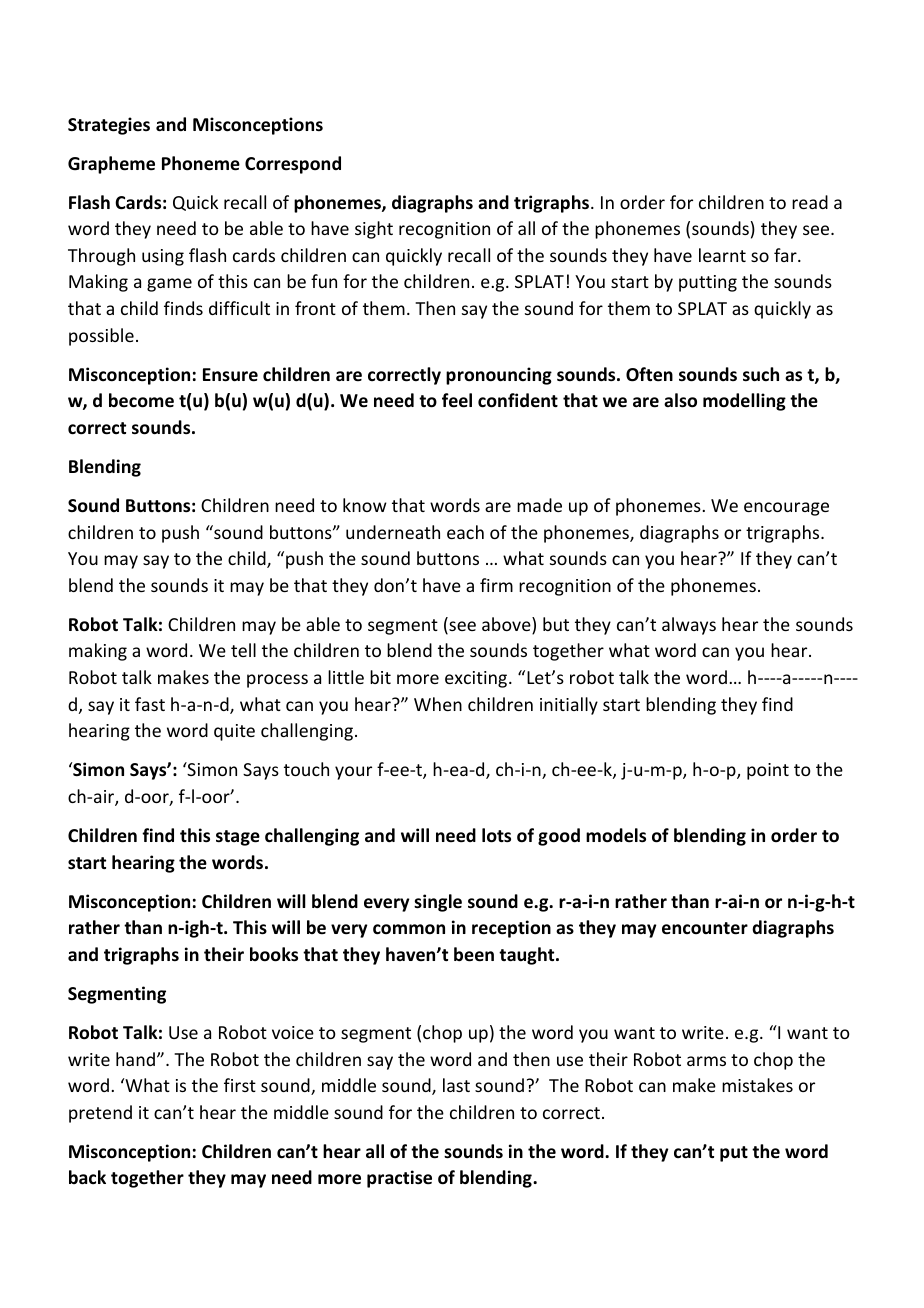  Describe the element at coordinates (744, 402) in the image. I see `modelling` at that location.
